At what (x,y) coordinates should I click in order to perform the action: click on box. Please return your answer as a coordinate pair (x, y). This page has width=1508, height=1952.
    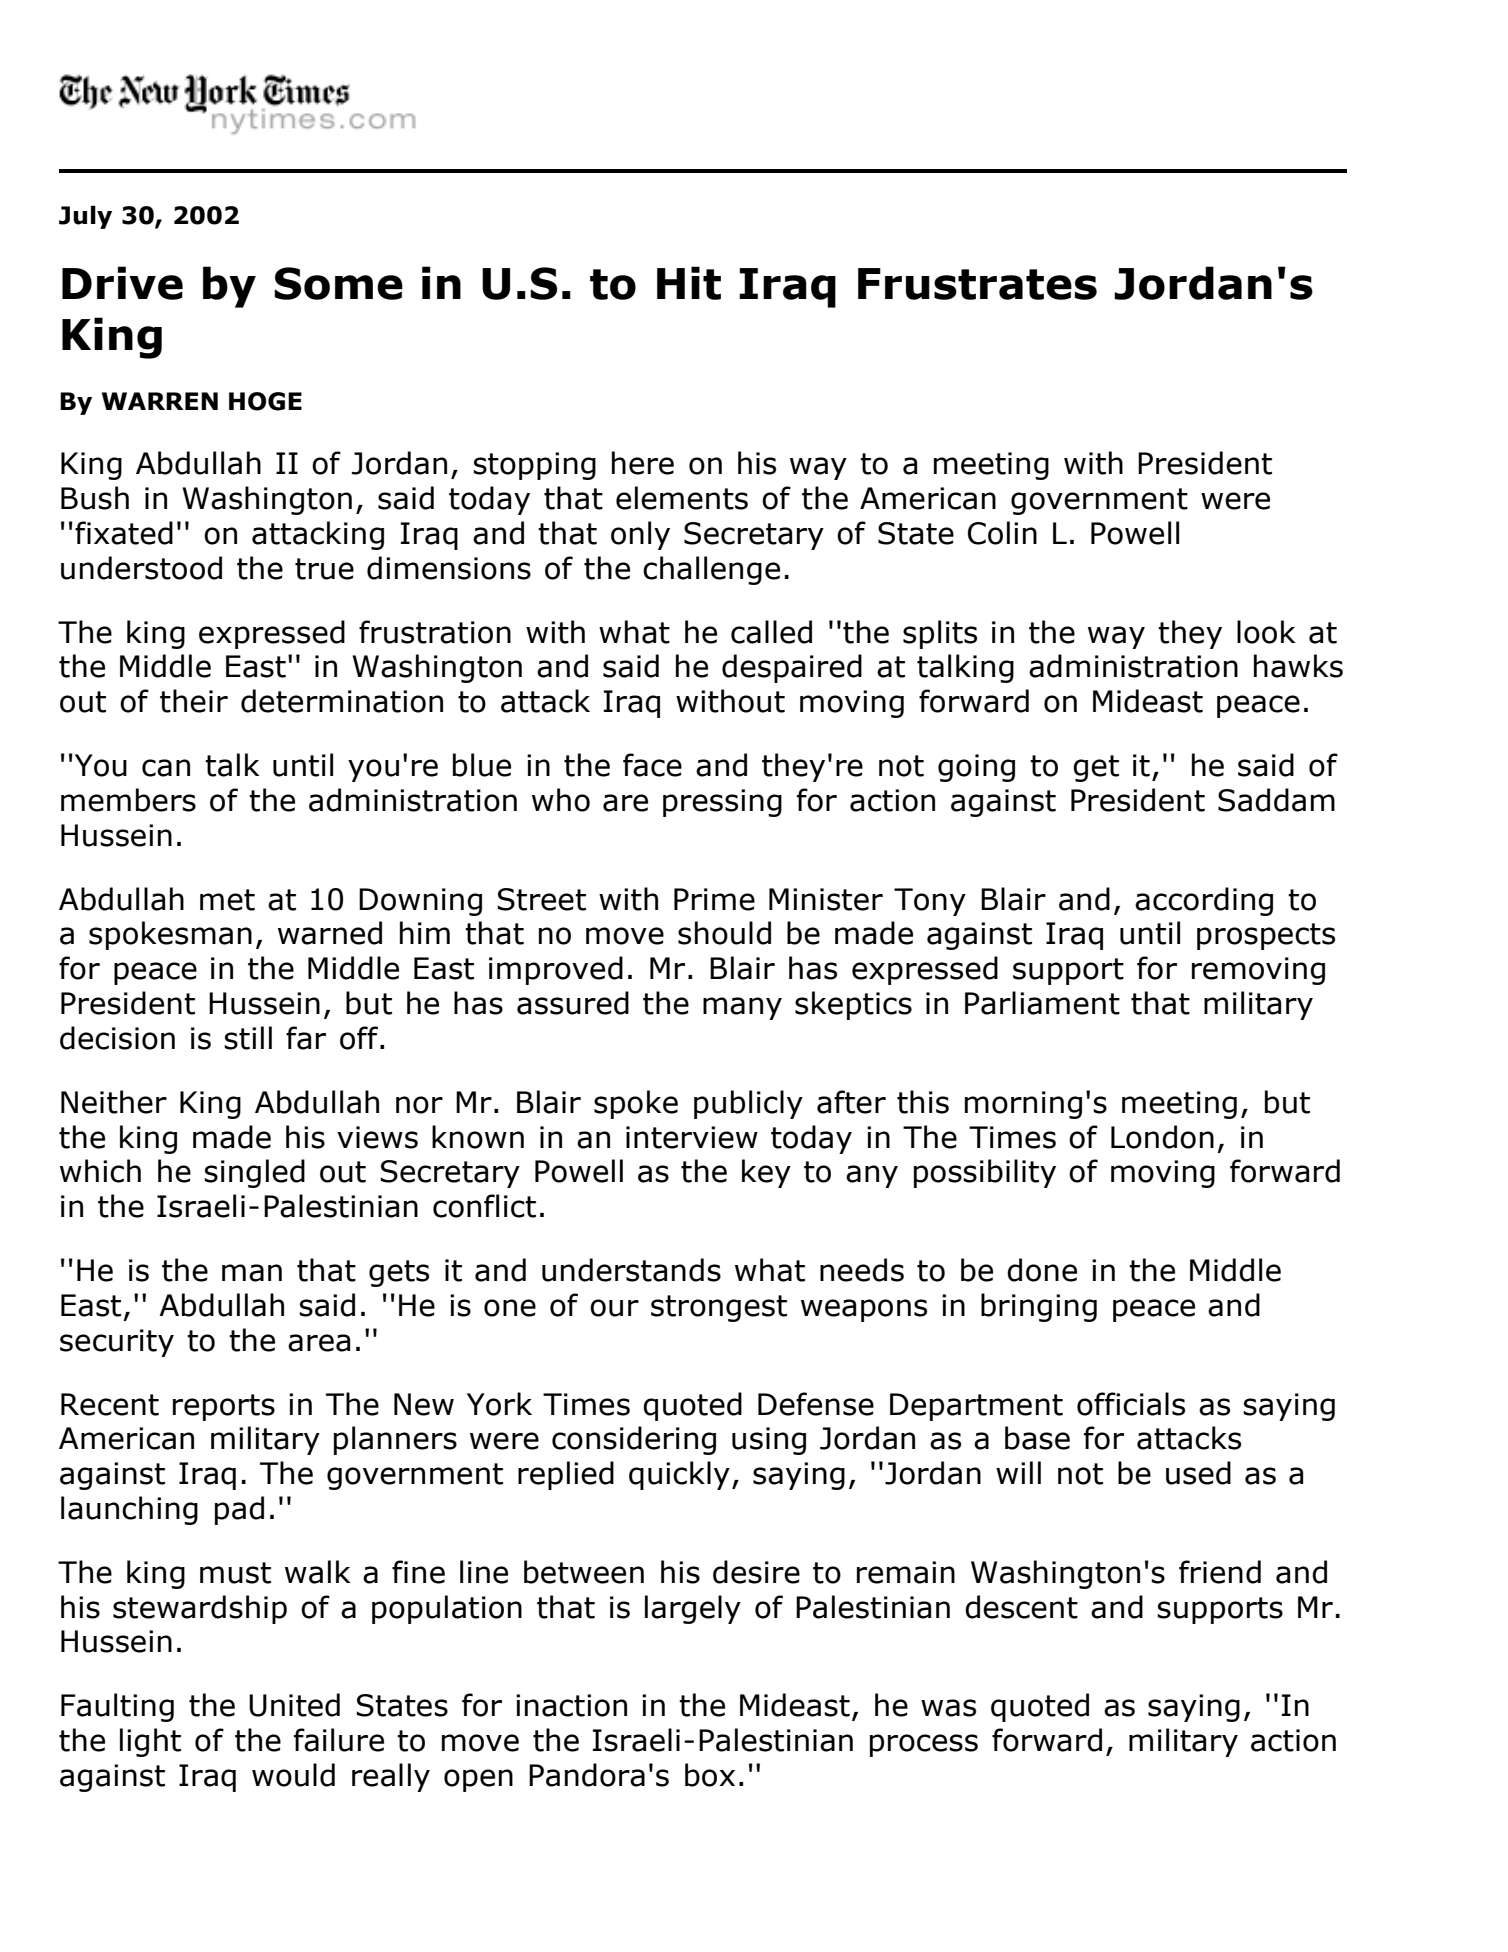
    Looking at the image, I should click on (710, 1775).
